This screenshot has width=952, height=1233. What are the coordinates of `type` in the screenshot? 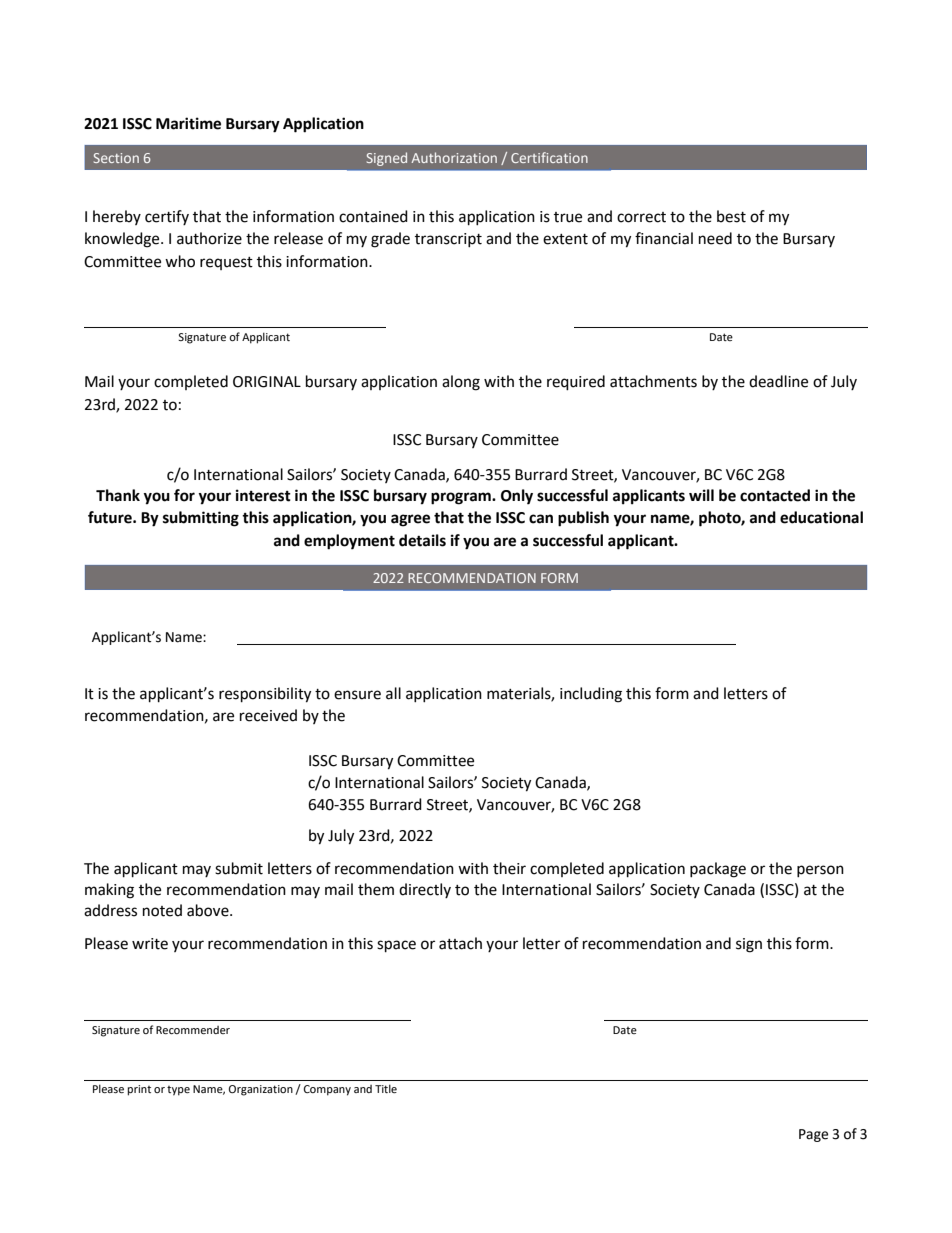 It's located at (178, 1091).
